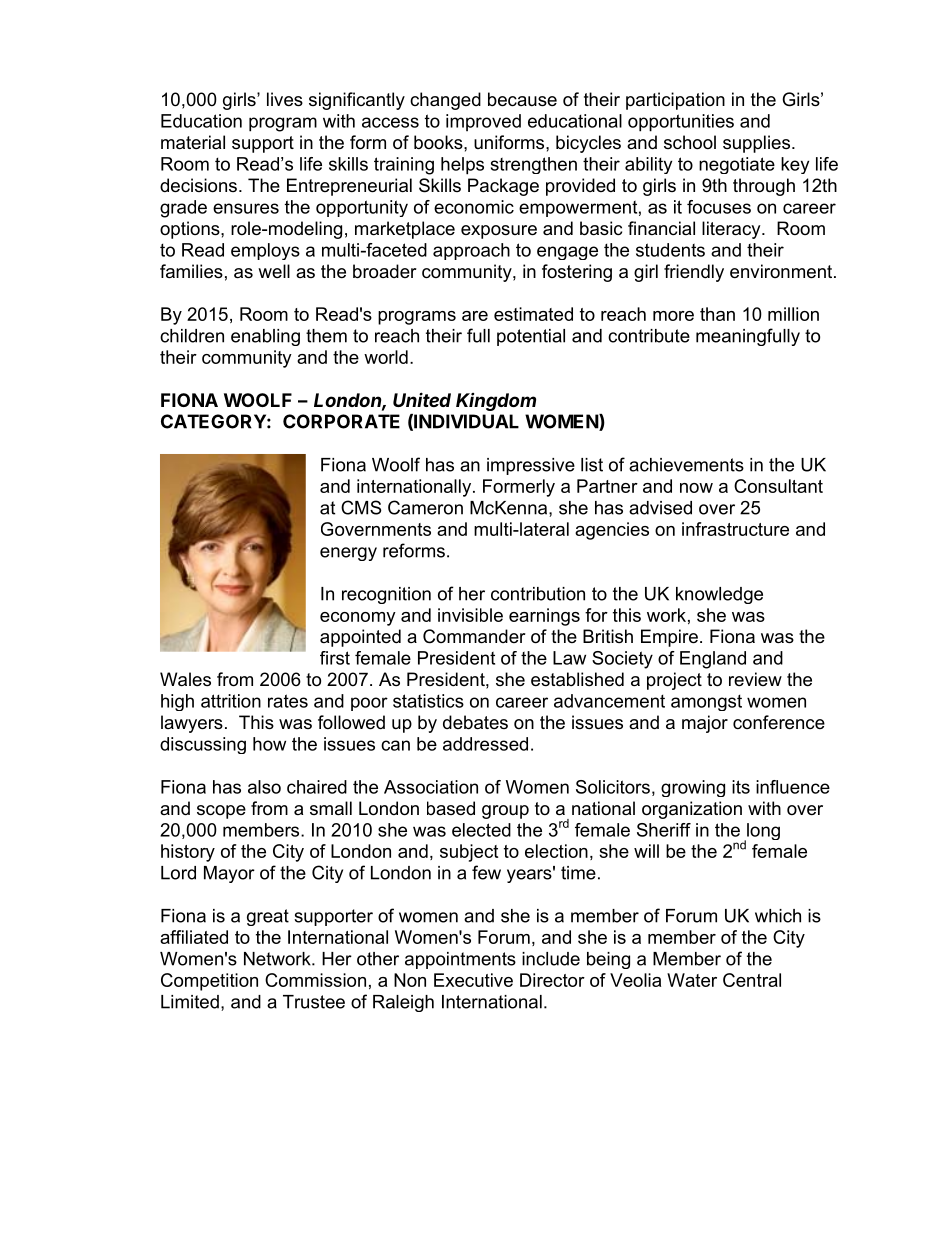  I want to click on lives, so click(285, 99).
